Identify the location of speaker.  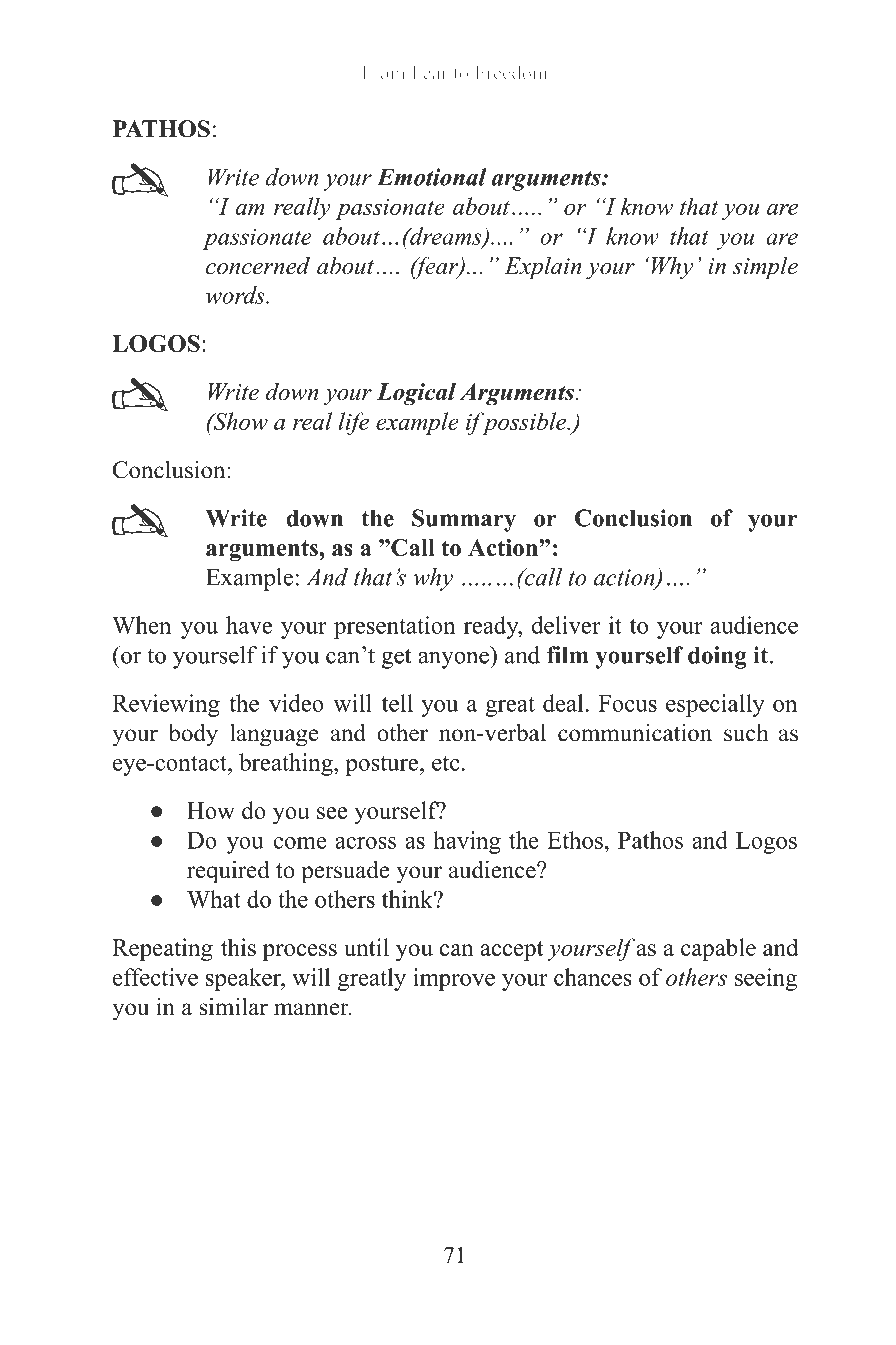
(244, 979).
